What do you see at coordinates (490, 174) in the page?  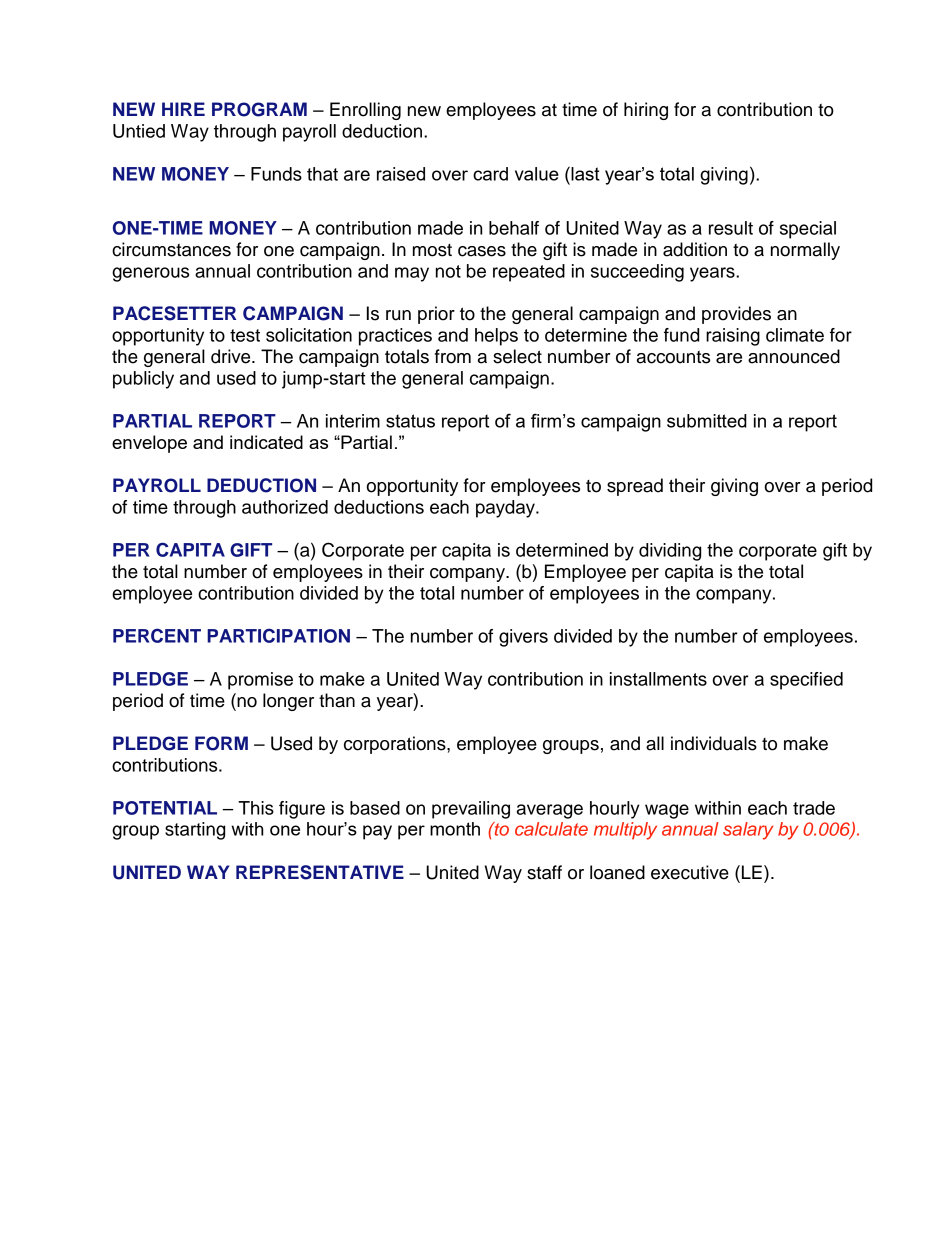 I see `card` at bounding box center [490, 174].
